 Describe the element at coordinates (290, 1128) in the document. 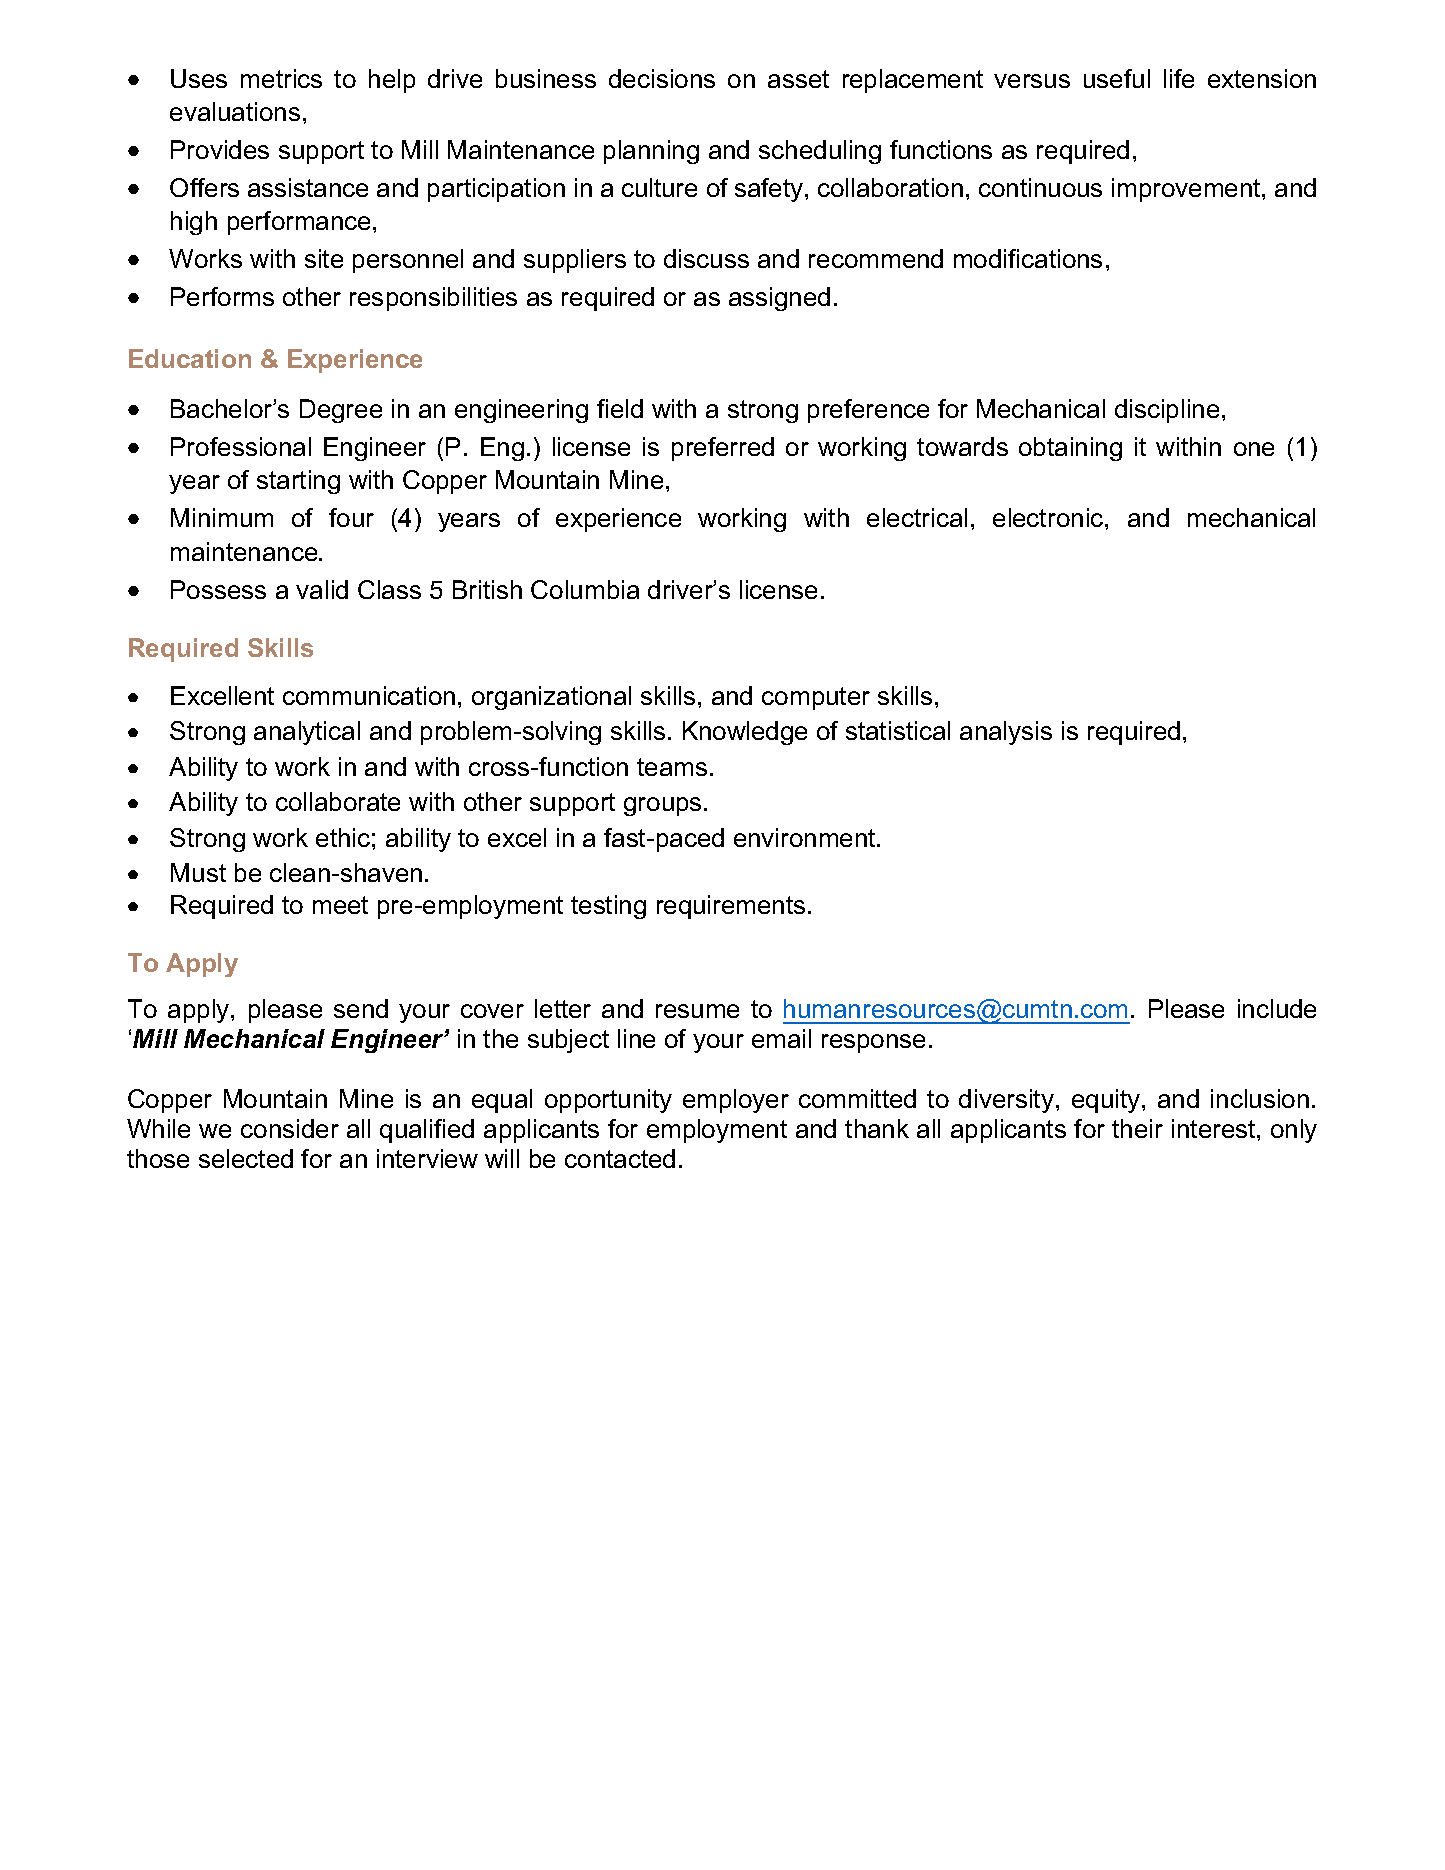

I see `consider` at that location.
